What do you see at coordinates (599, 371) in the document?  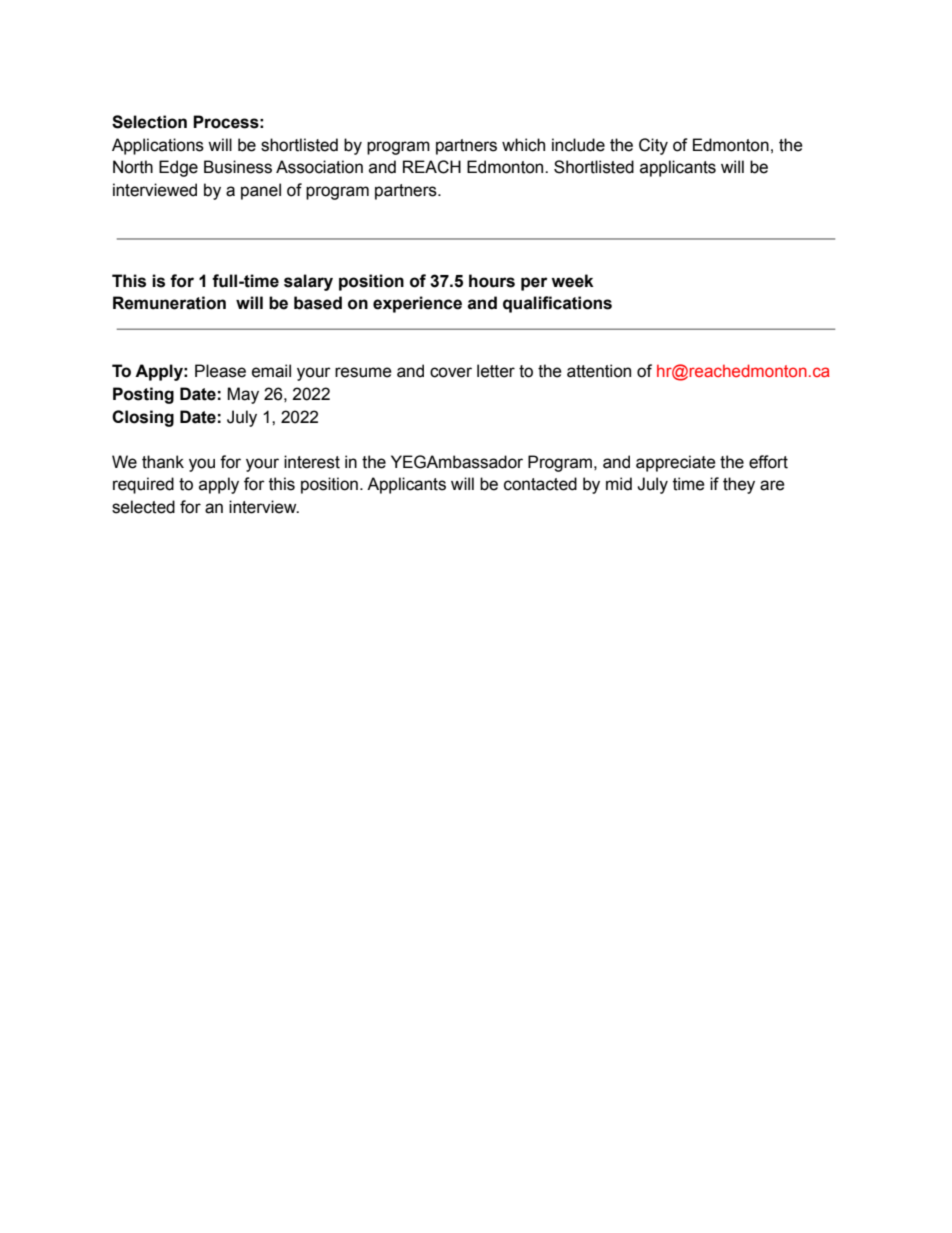 I see `attention` at bounding box center [599, 371].
